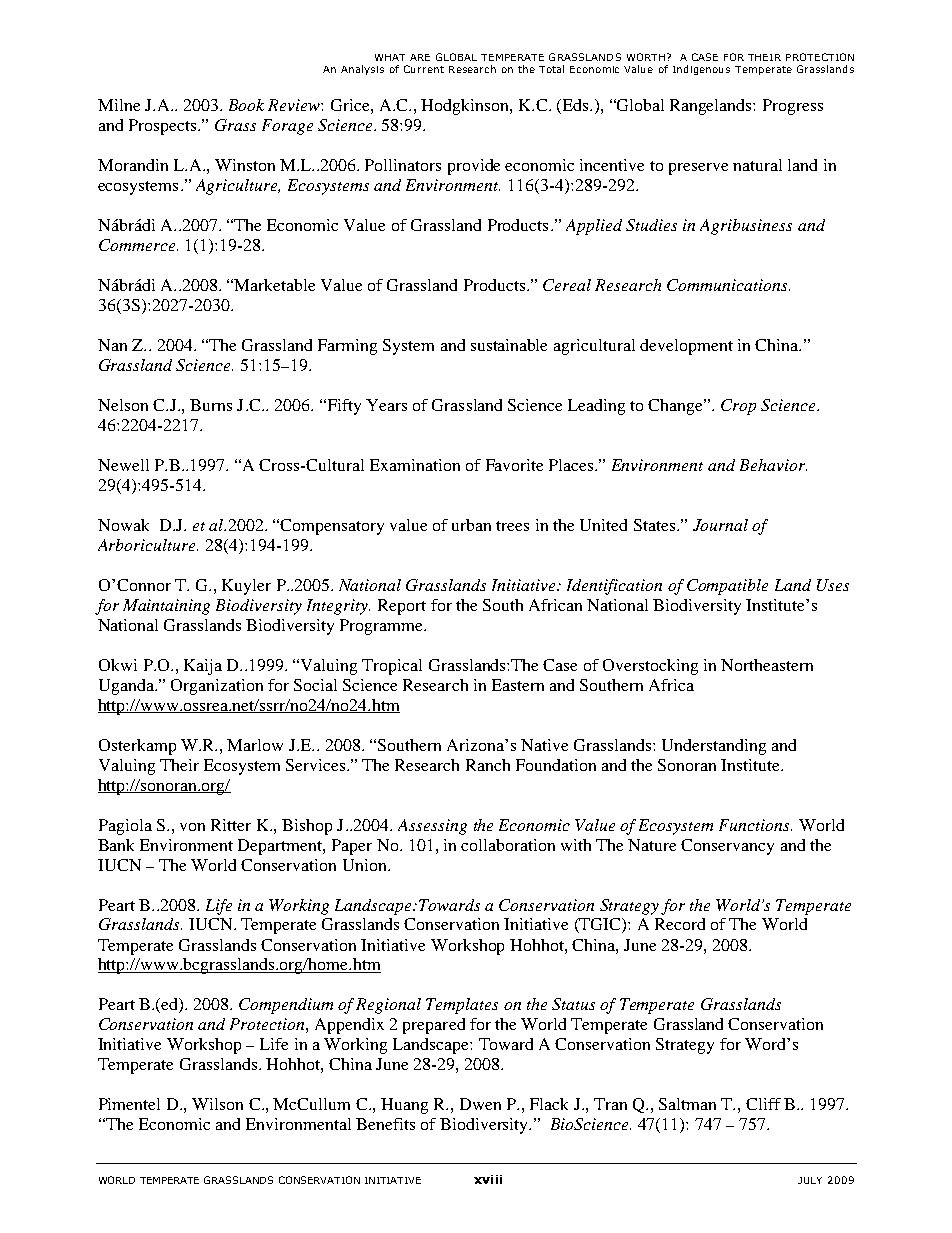 The height and width of the screenshot is (1233, 952). What do you see at coordinates (166, 607) in the screenshot?
I see `Maintaining` at bounding box center [166, 607].
